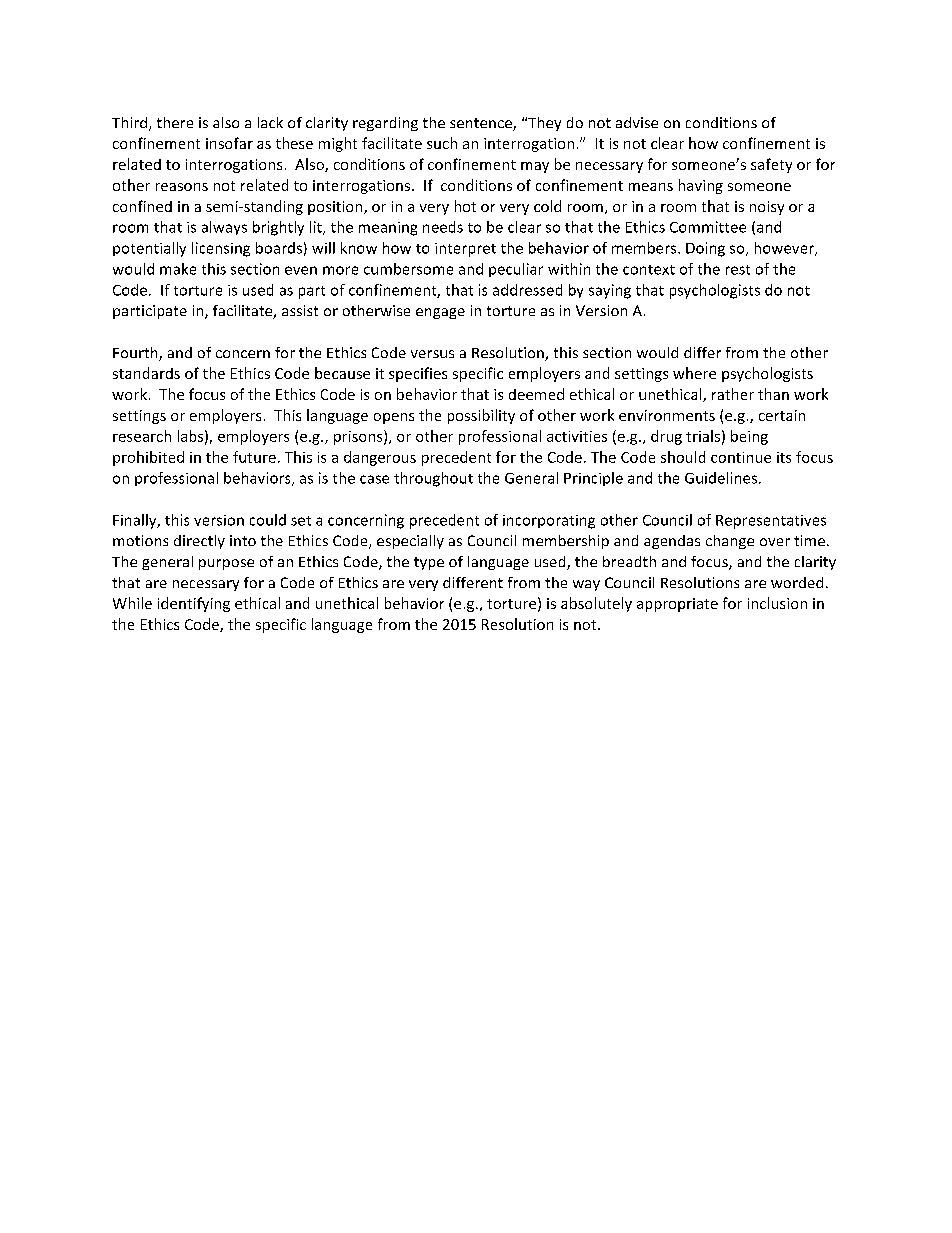  I want to click on where, so click(694, 373).
